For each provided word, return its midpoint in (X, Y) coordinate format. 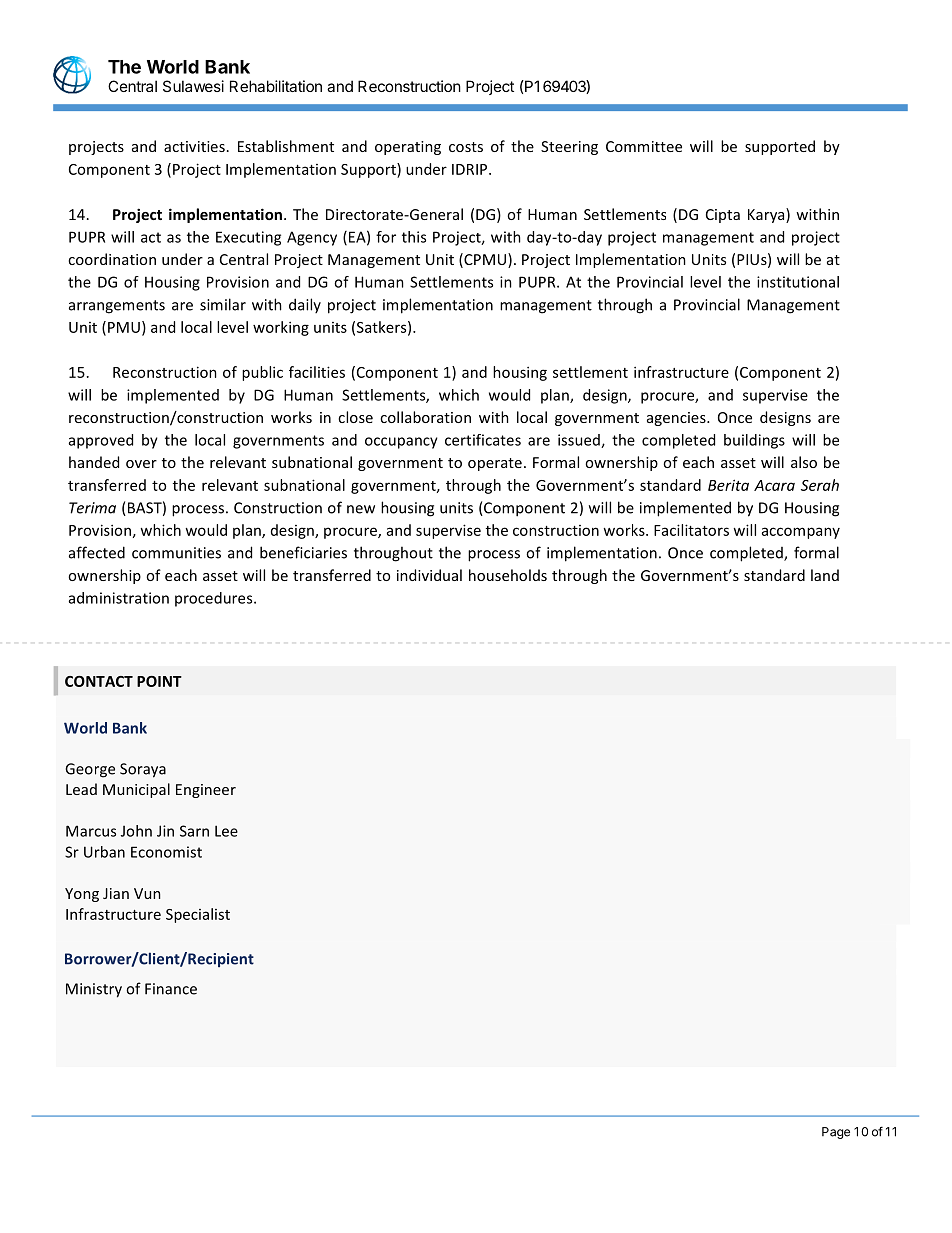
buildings (754, 441)
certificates (483, 440)
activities (194, 146)
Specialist (198, 915)
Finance (171, 989)
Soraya (143, 770)
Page (836, 1133)
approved (101, 441)
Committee (644, 146)
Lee (226, 831)
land (825, 575)
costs (466, 147)
